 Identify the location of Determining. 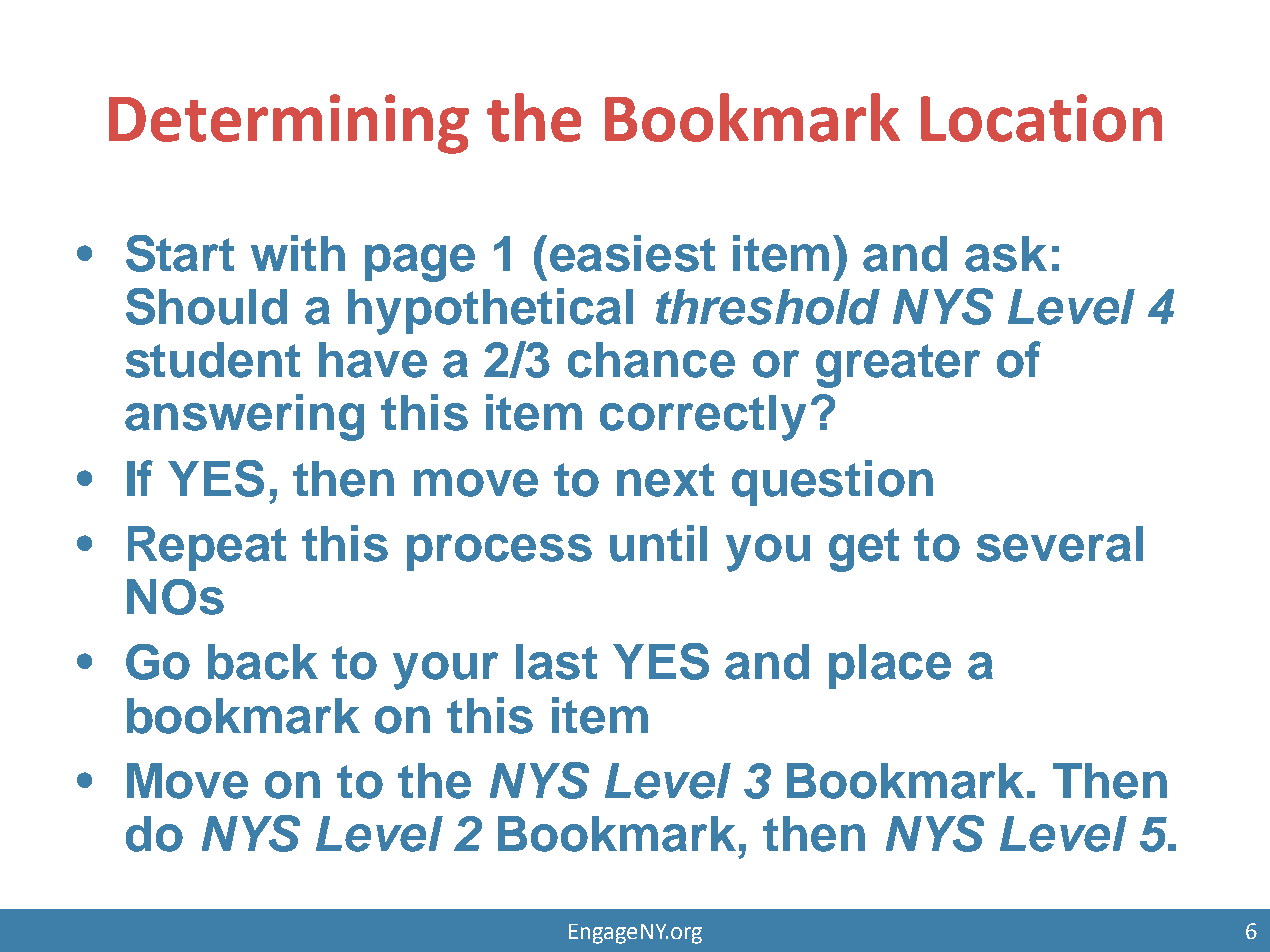
(289, 124).
